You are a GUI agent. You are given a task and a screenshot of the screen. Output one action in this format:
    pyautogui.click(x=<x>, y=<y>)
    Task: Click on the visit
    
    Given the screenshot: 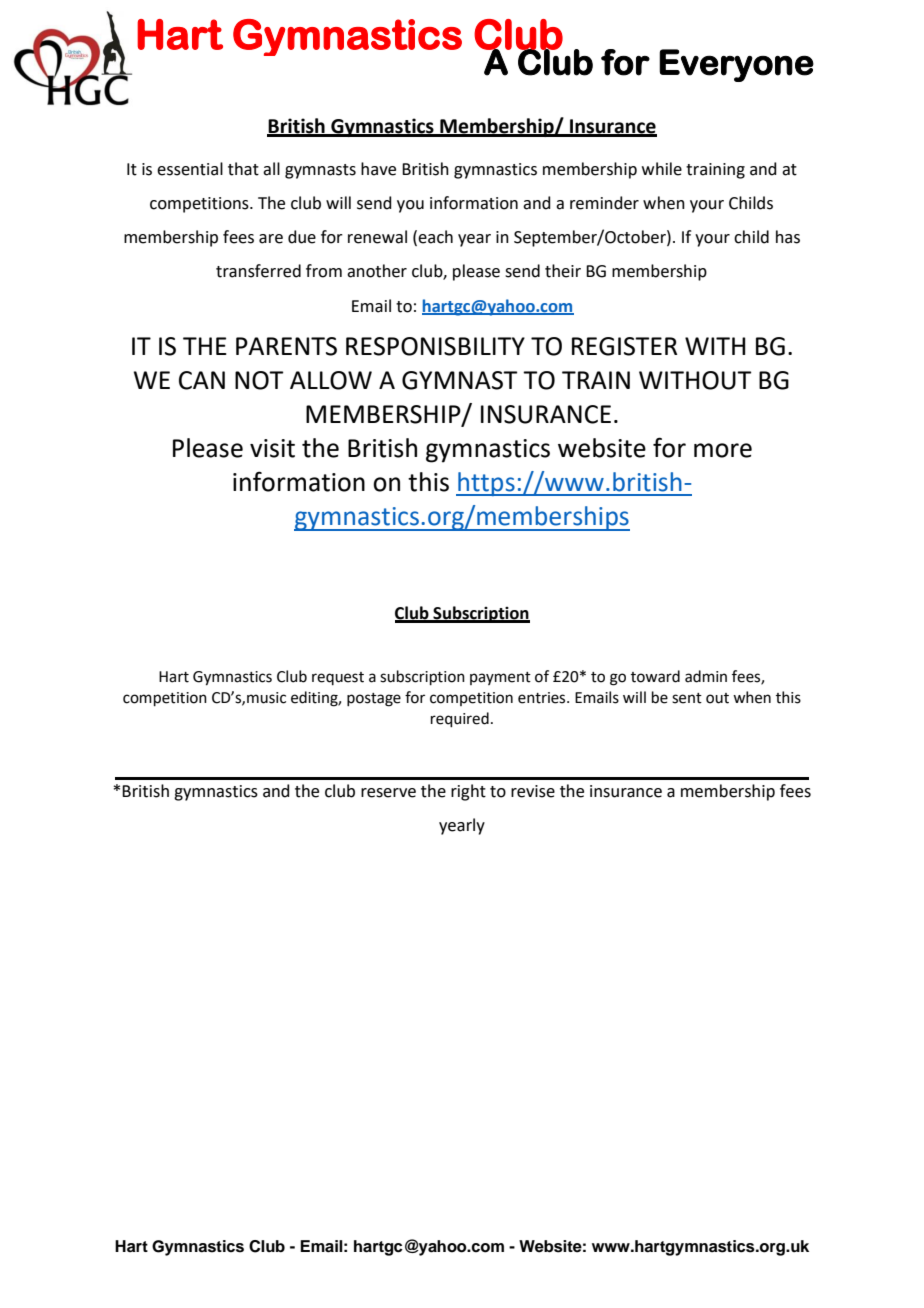 What is the action you would take?
    pyautogui.click(x=272, y=448)
